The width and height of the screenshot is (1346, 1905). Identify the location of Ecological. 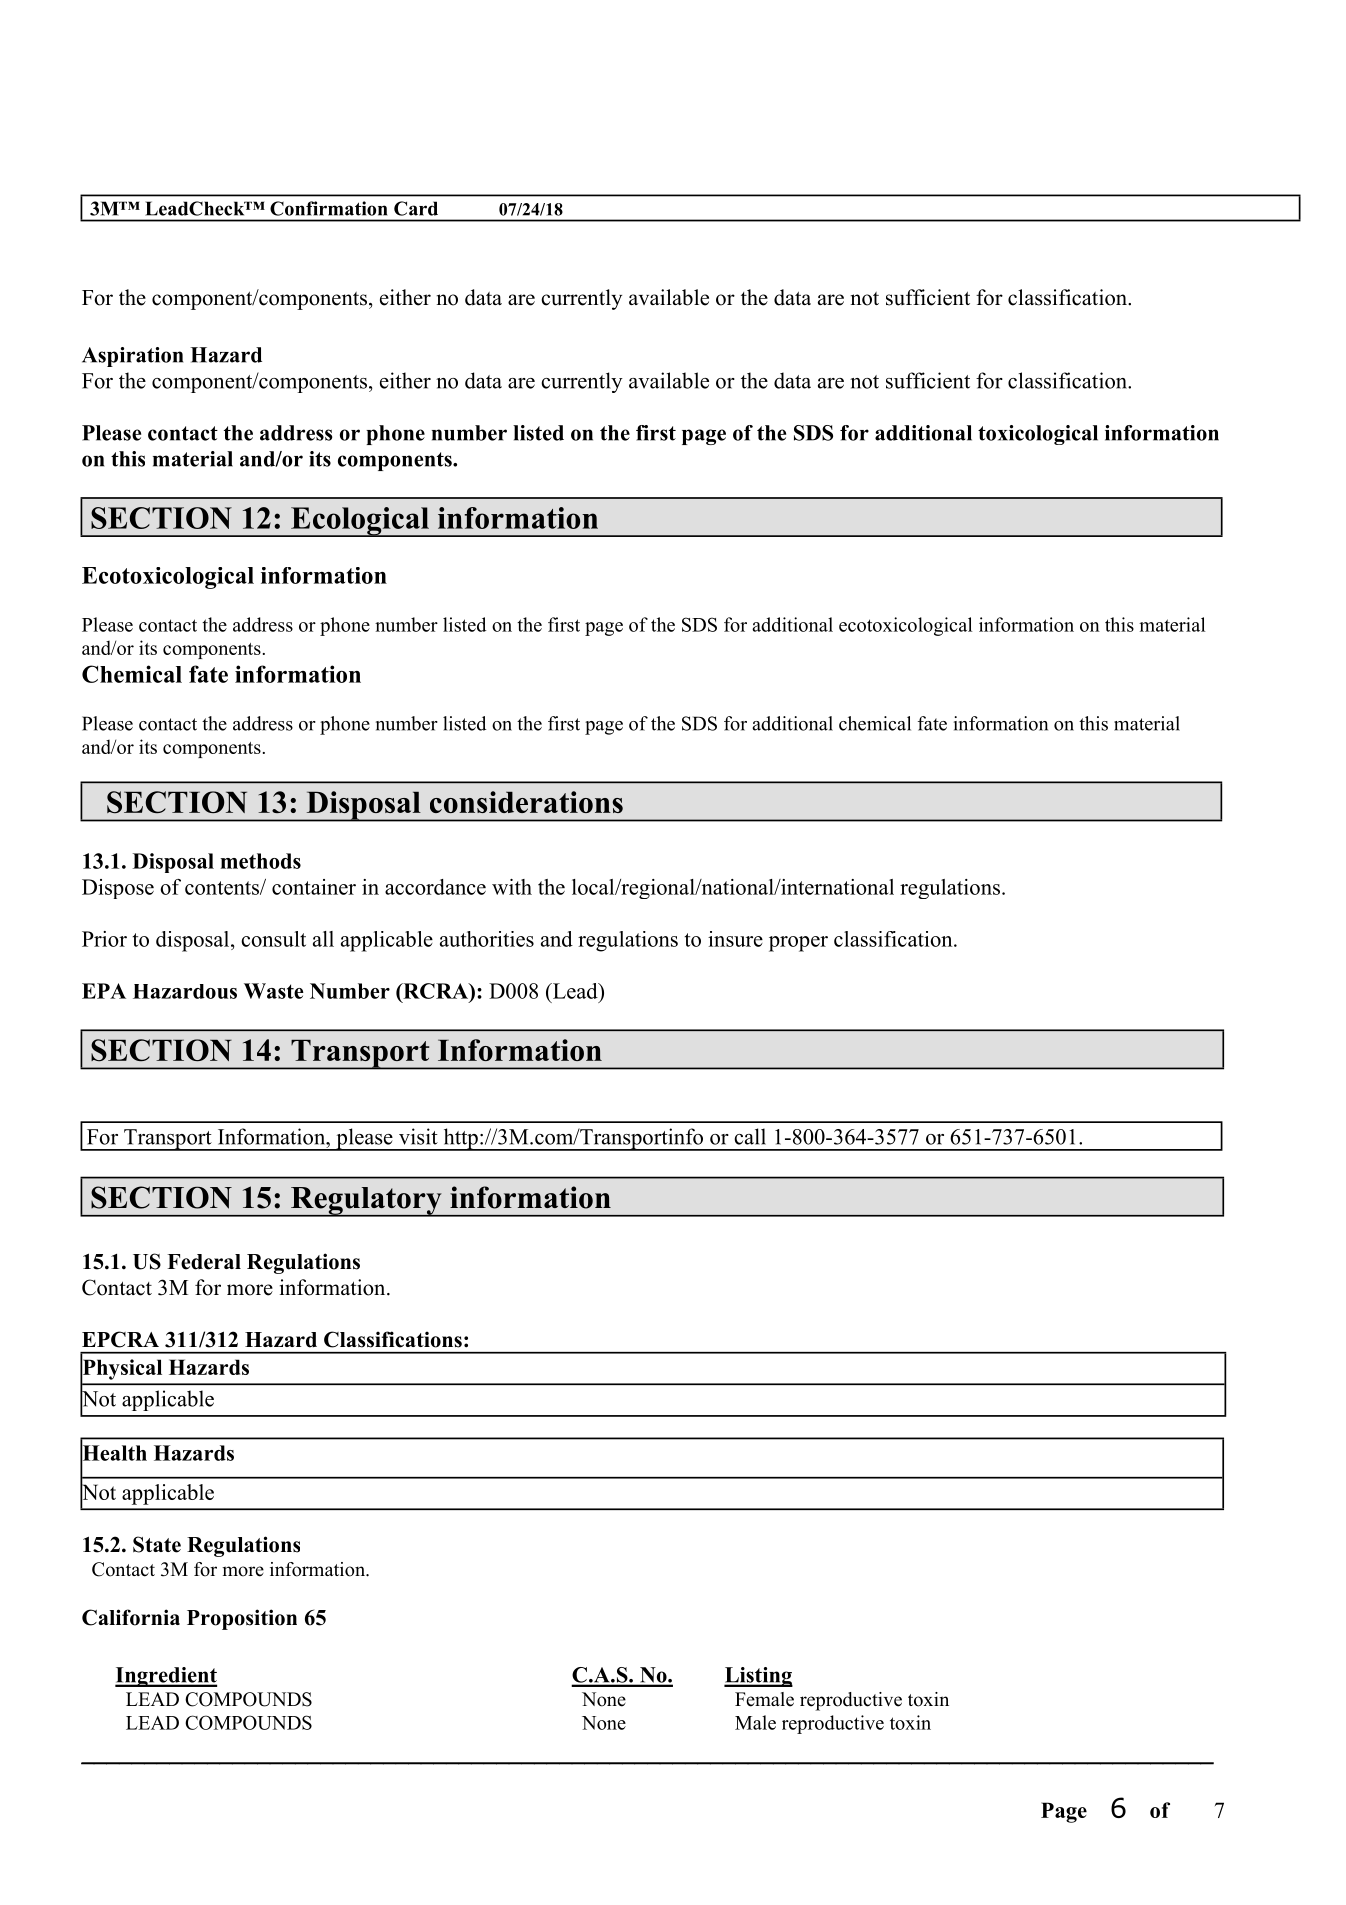
(360, 522).
